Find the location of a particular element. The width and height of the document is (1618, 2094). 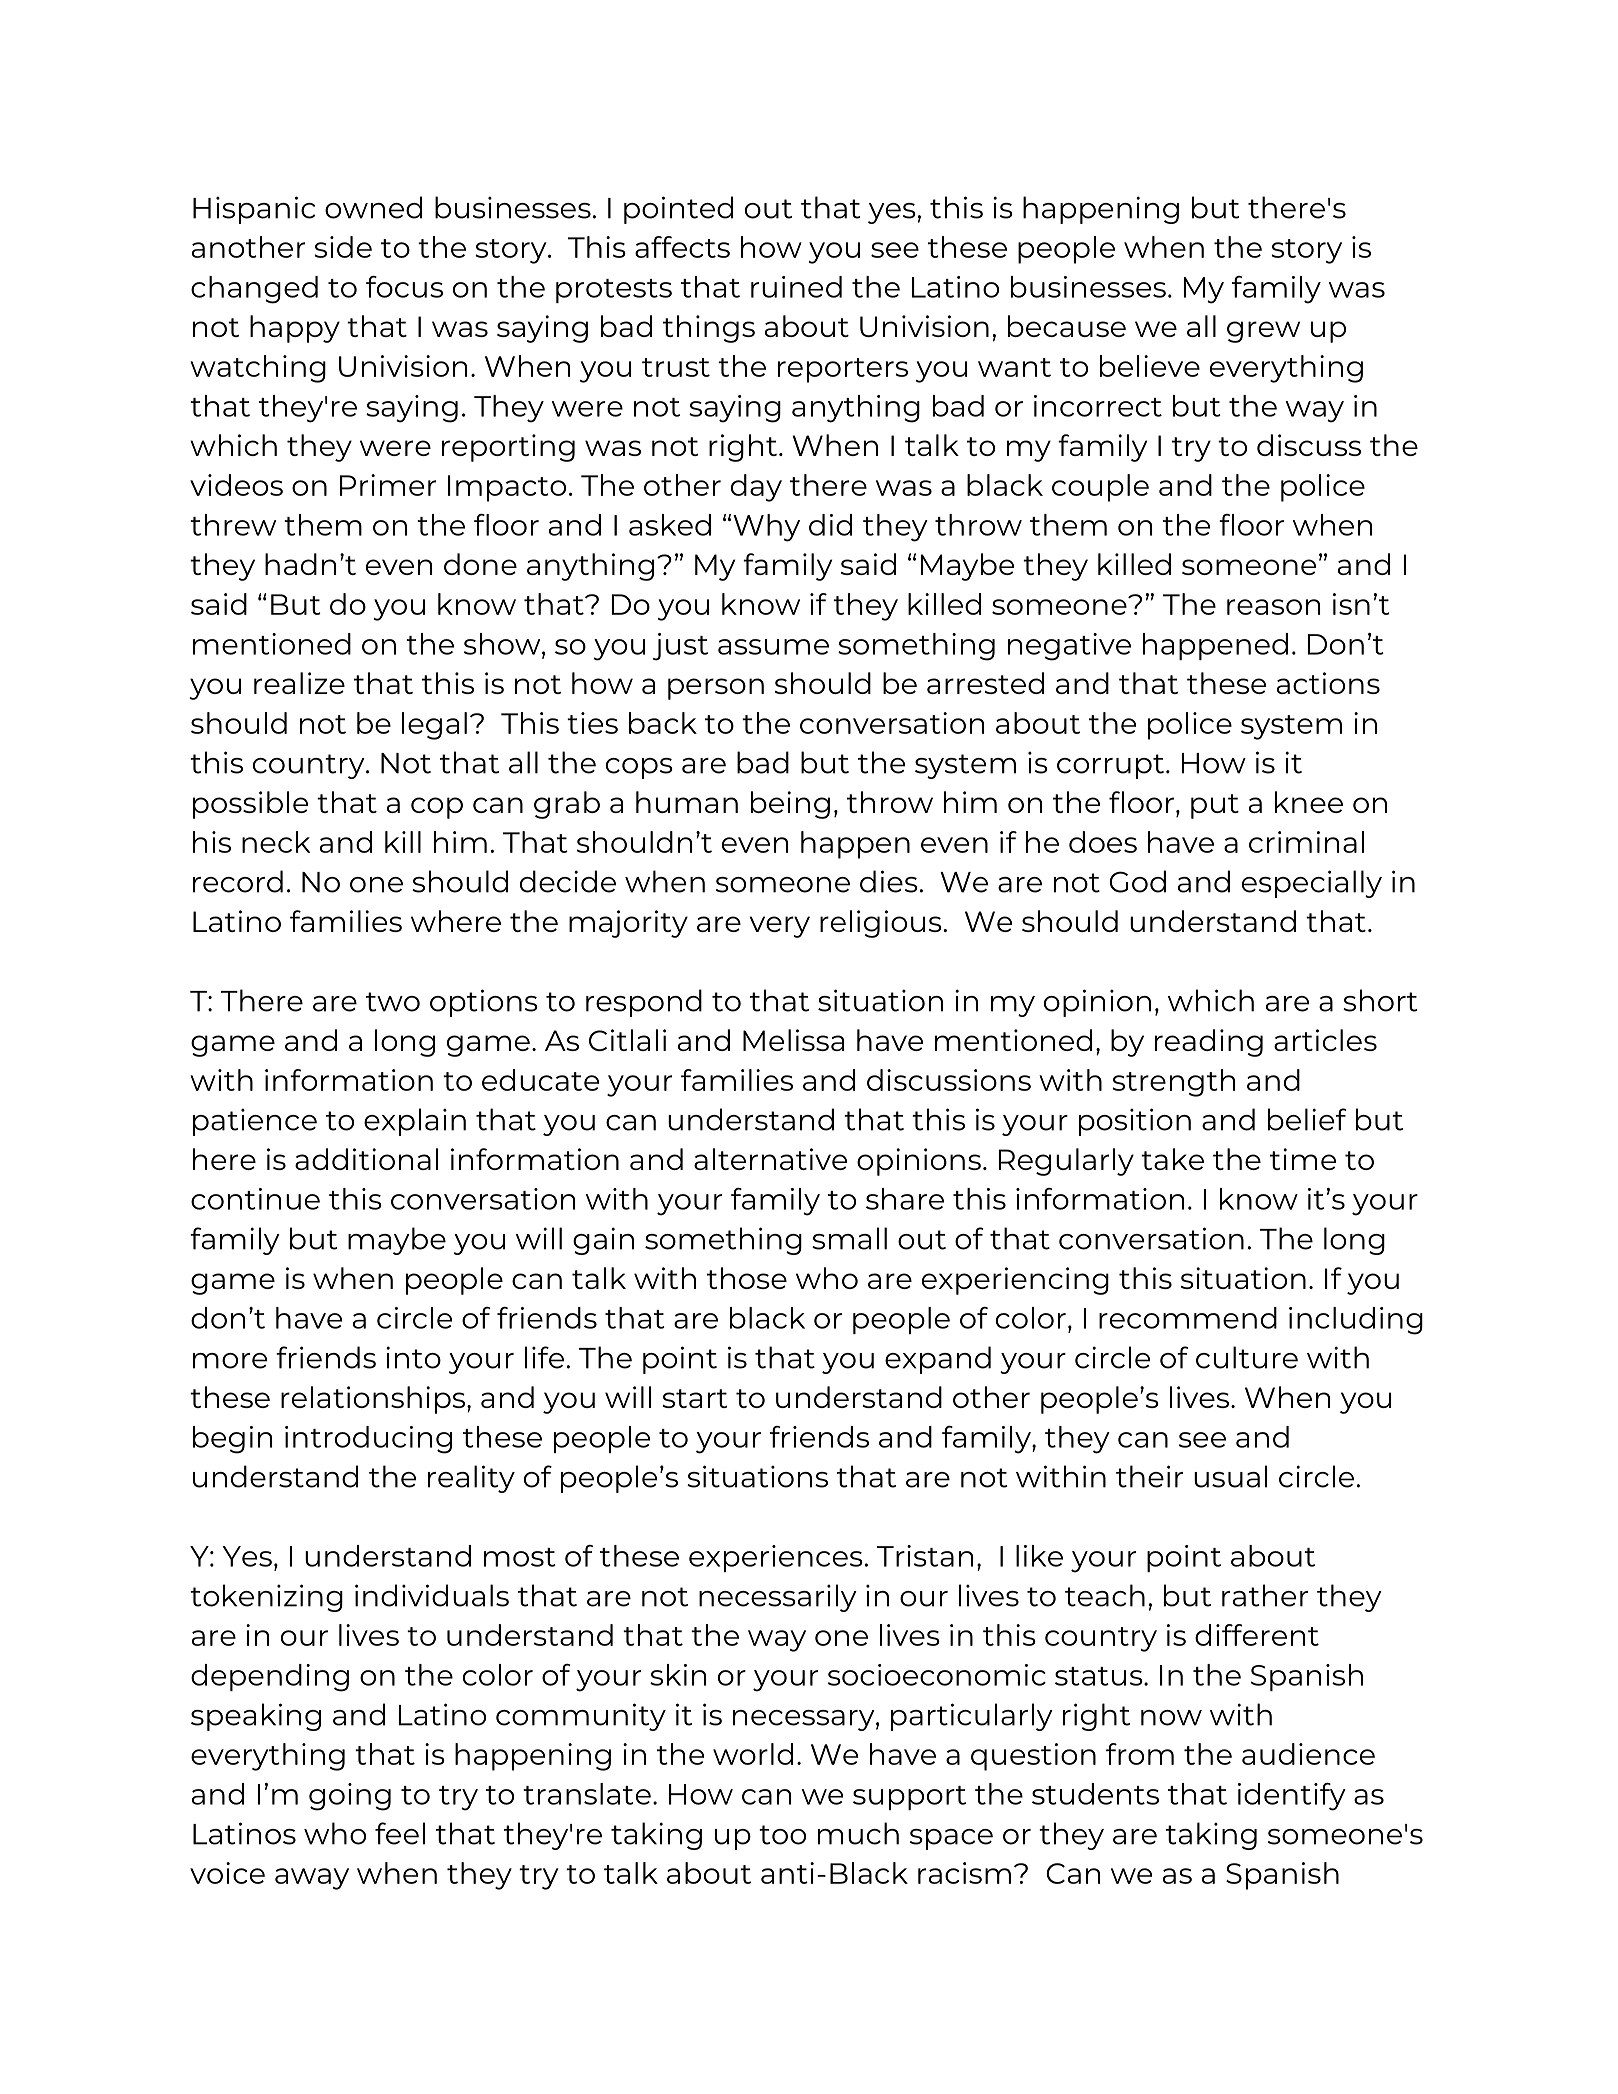

realize is located at coordinates (299, 683).
